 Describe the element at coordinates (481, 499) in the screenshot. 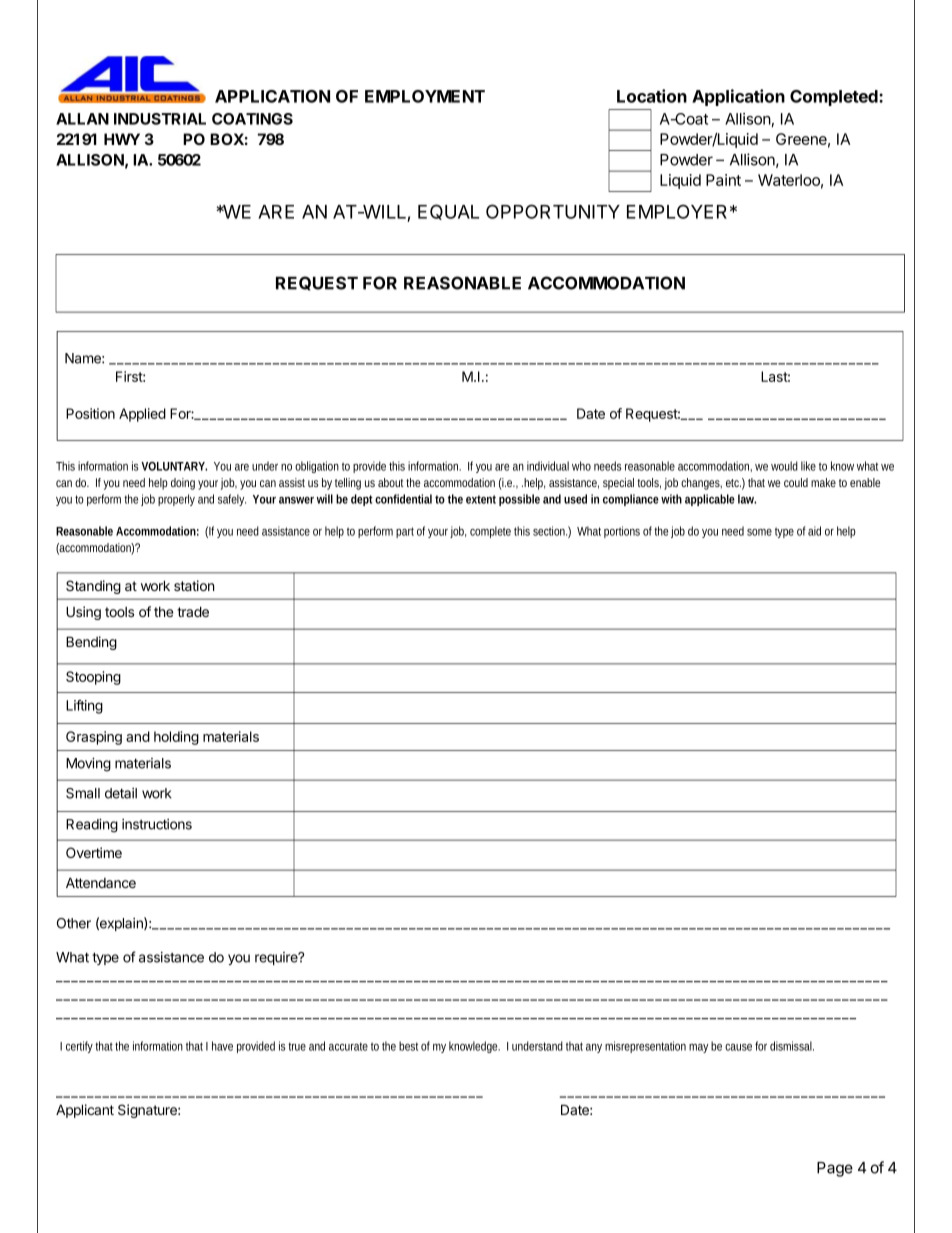

I see `extent` at that location.
